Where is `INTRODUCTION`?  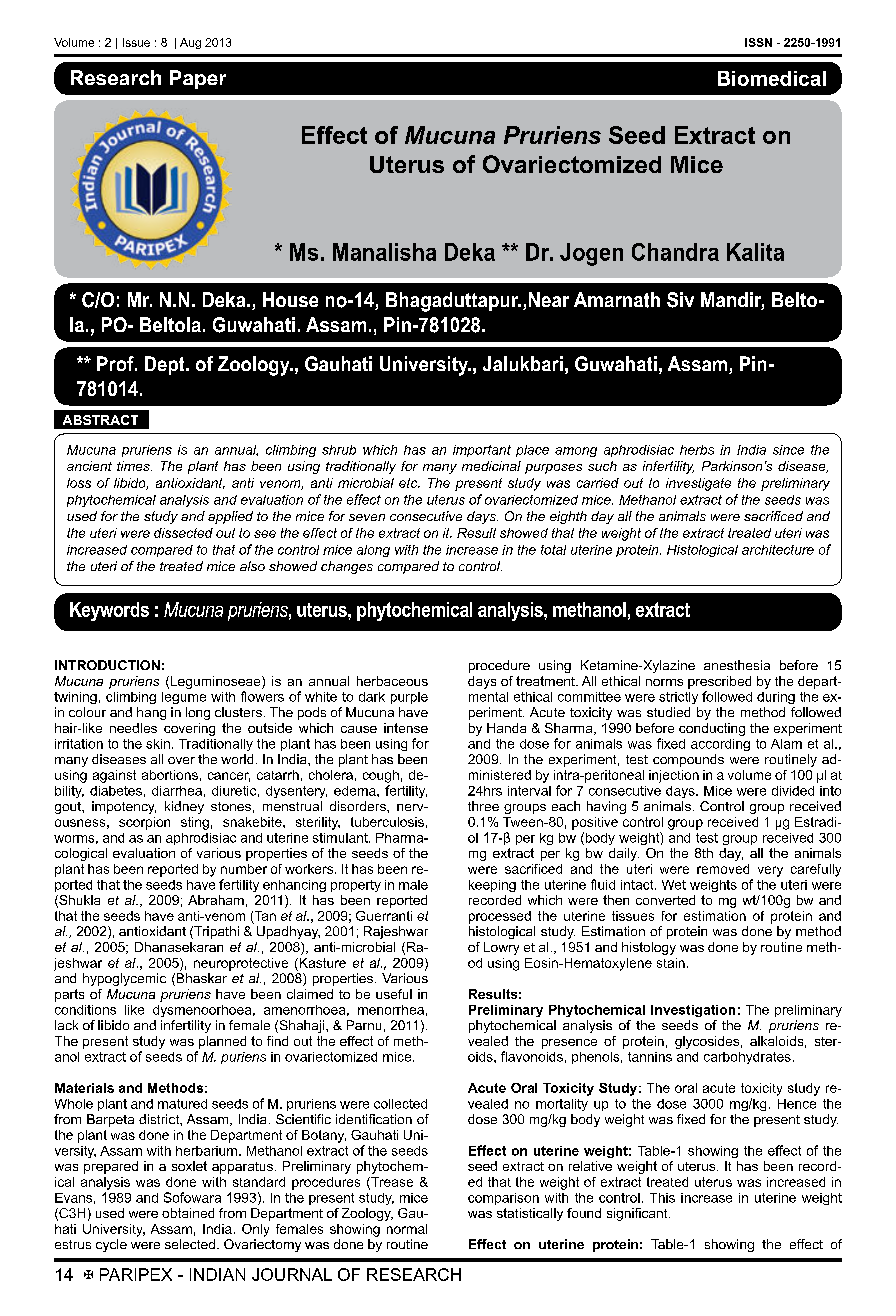
INTRODUCTION is located at coordinates (107, 665).
